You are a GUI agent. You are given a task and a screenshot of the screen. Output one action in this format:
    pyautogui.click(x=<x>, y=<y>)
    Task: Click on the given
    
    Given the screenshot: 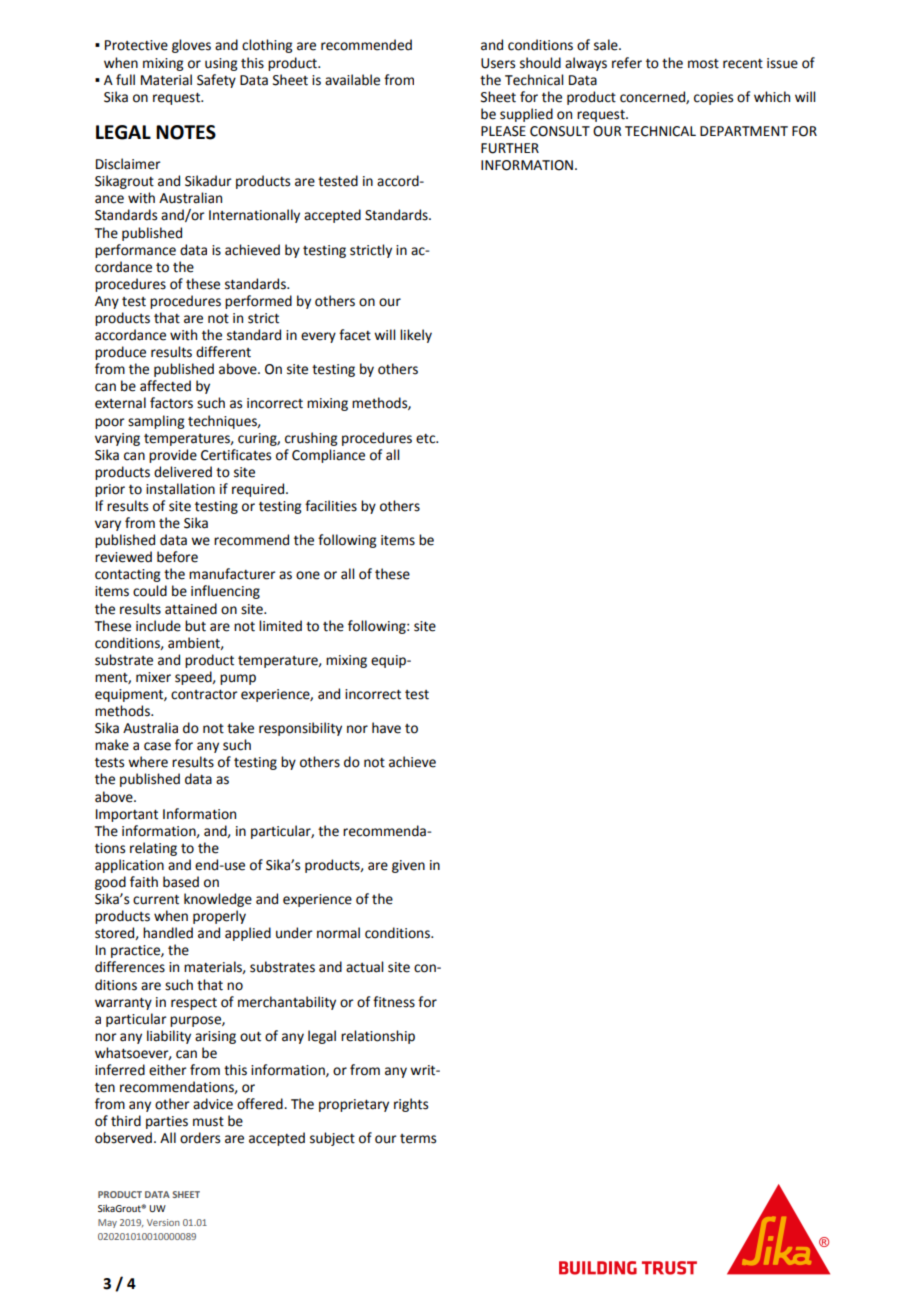 What is the action you would take?
    pyautogui.click(x=408, y=866)
